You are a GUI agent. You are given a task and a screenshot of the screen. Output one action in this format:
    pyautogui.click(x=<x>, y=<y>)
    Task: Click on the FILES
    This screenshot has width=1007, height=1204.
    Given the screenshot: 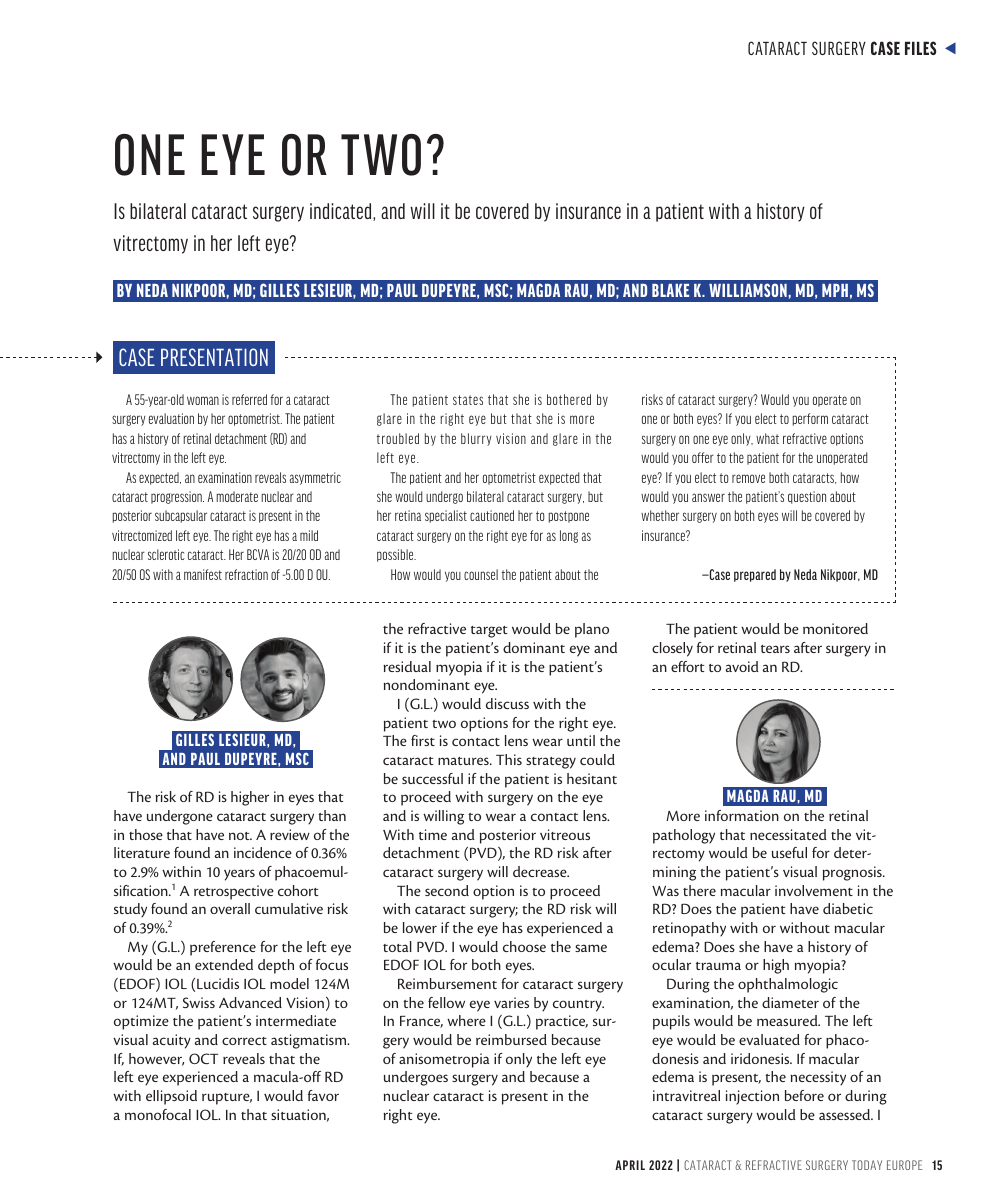 What is the action you would take?
    pyautogui.click(x=920, y=48)
